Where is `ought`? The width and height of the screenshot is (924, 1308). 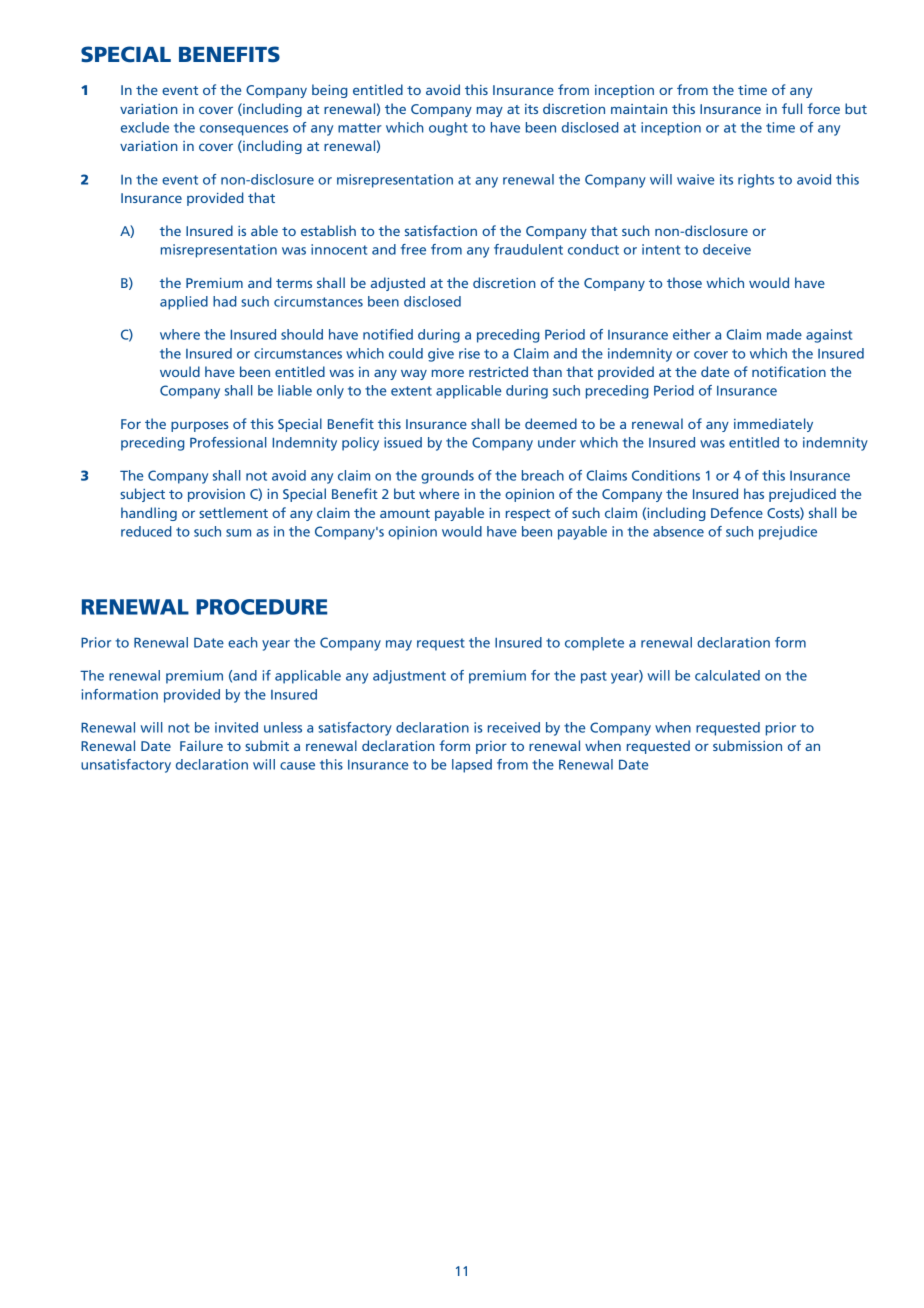
ought is located at coordinates (448, 129).
